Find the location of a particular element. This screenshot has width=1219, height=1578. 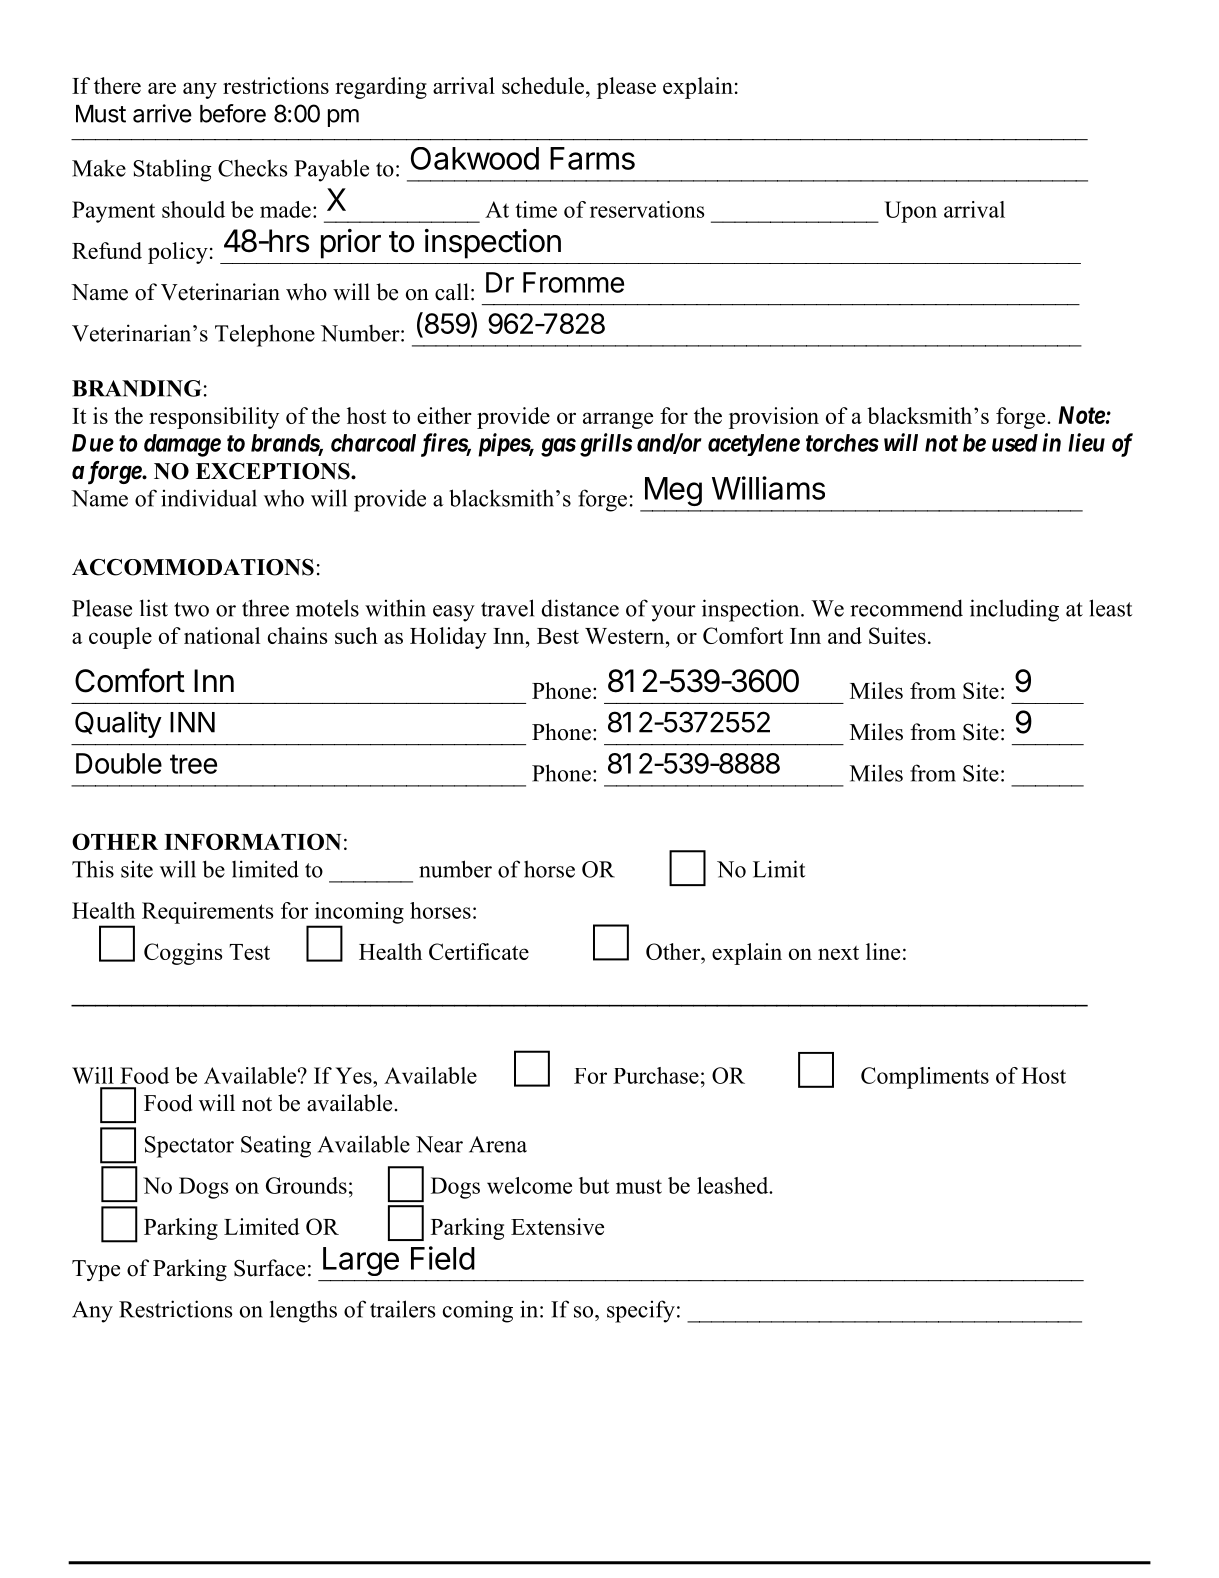

Note is located at coordinates (1081, 415).
